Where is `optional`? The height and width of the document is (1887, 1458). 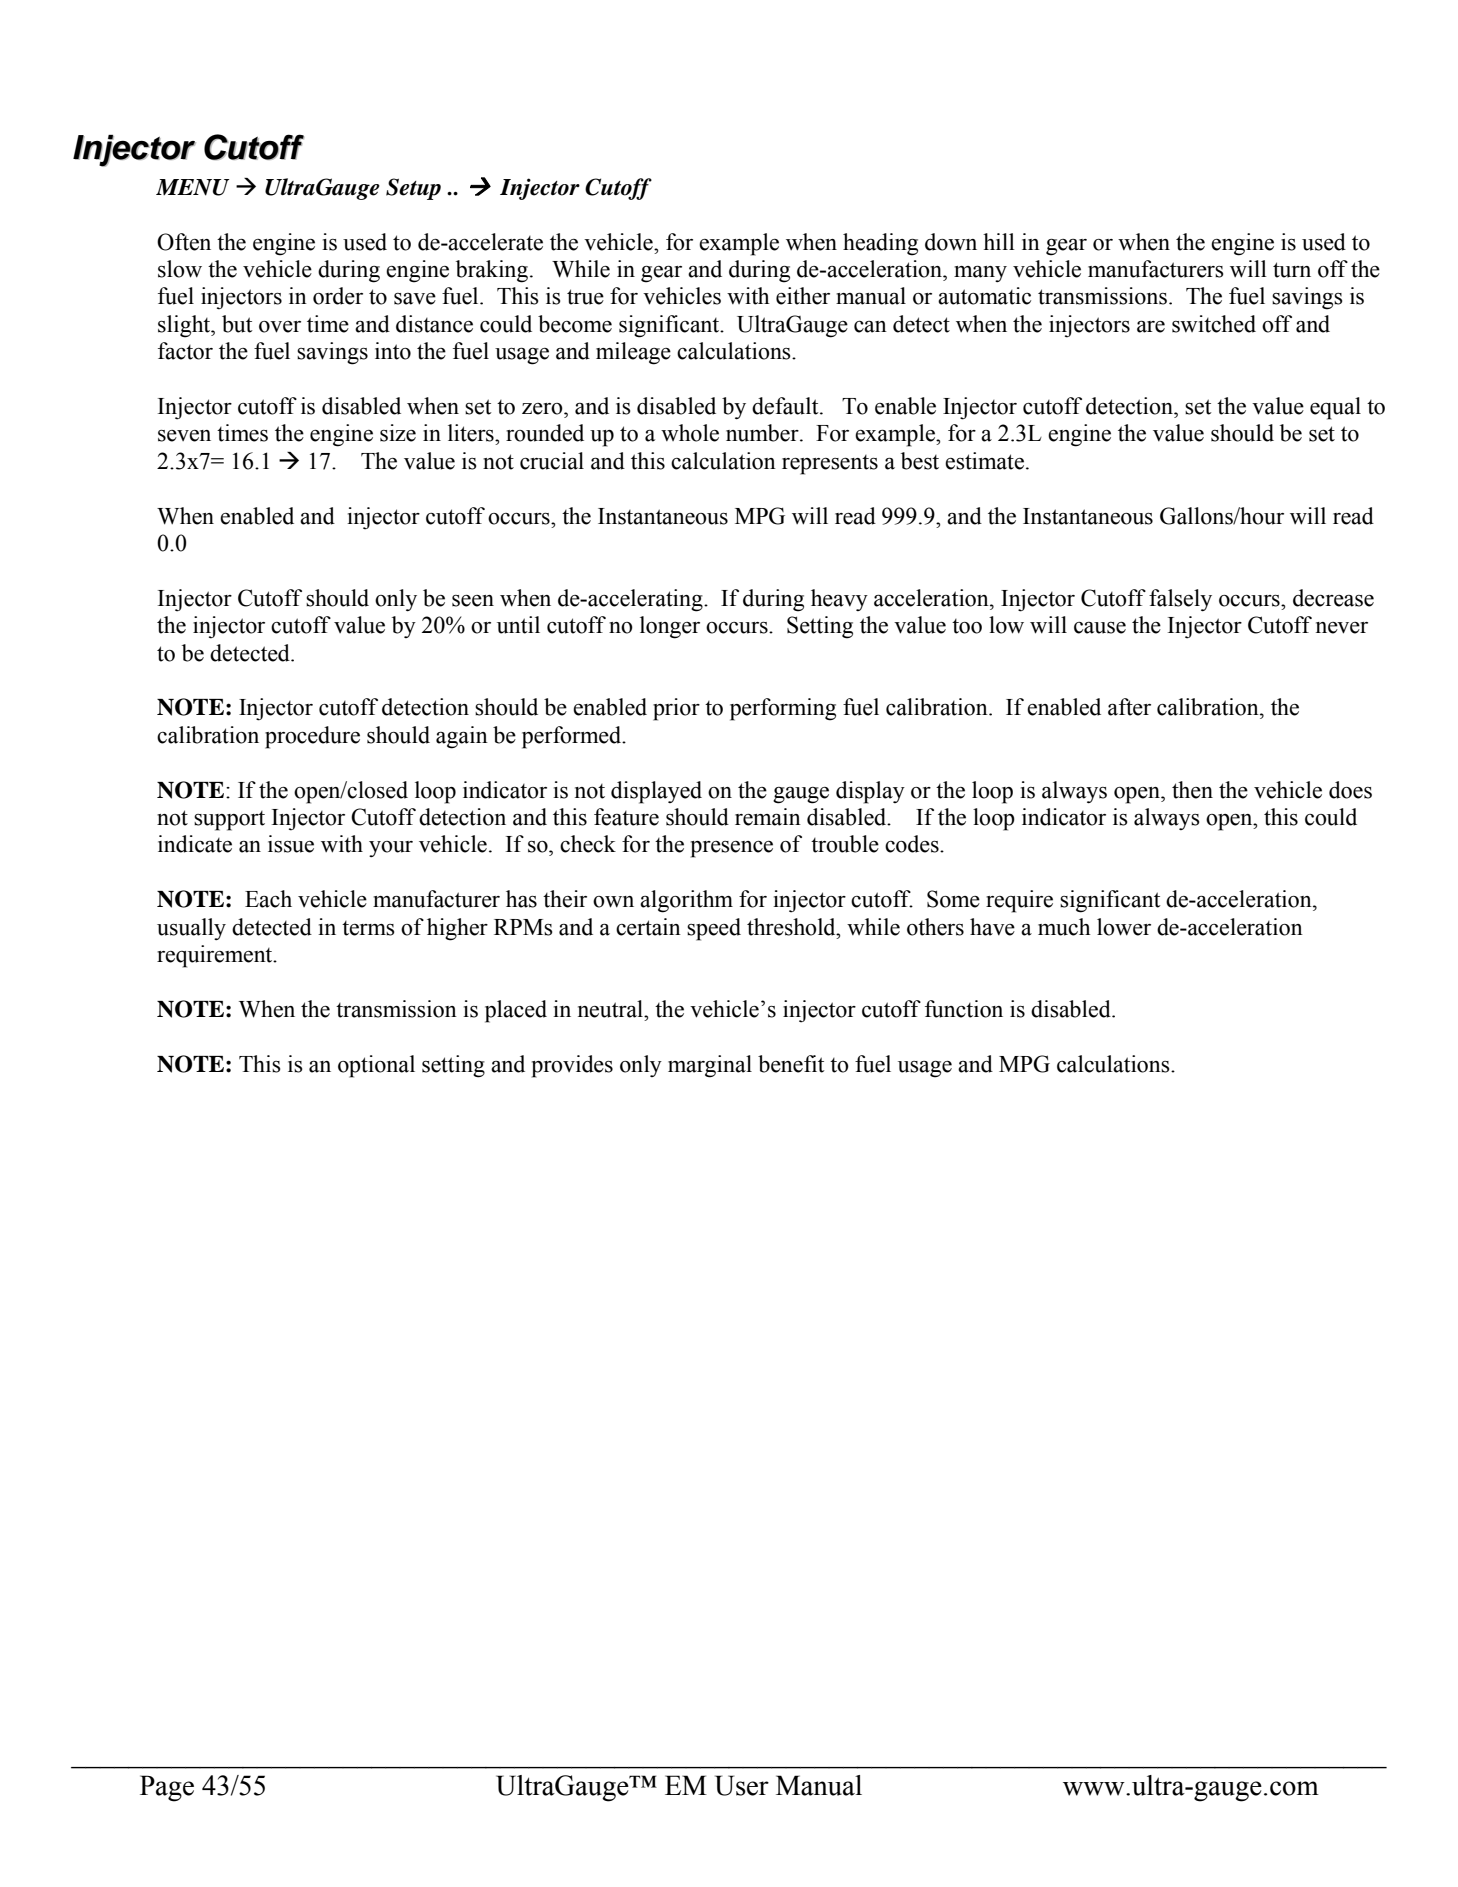 optional is located at coordinates (376, 1066).
